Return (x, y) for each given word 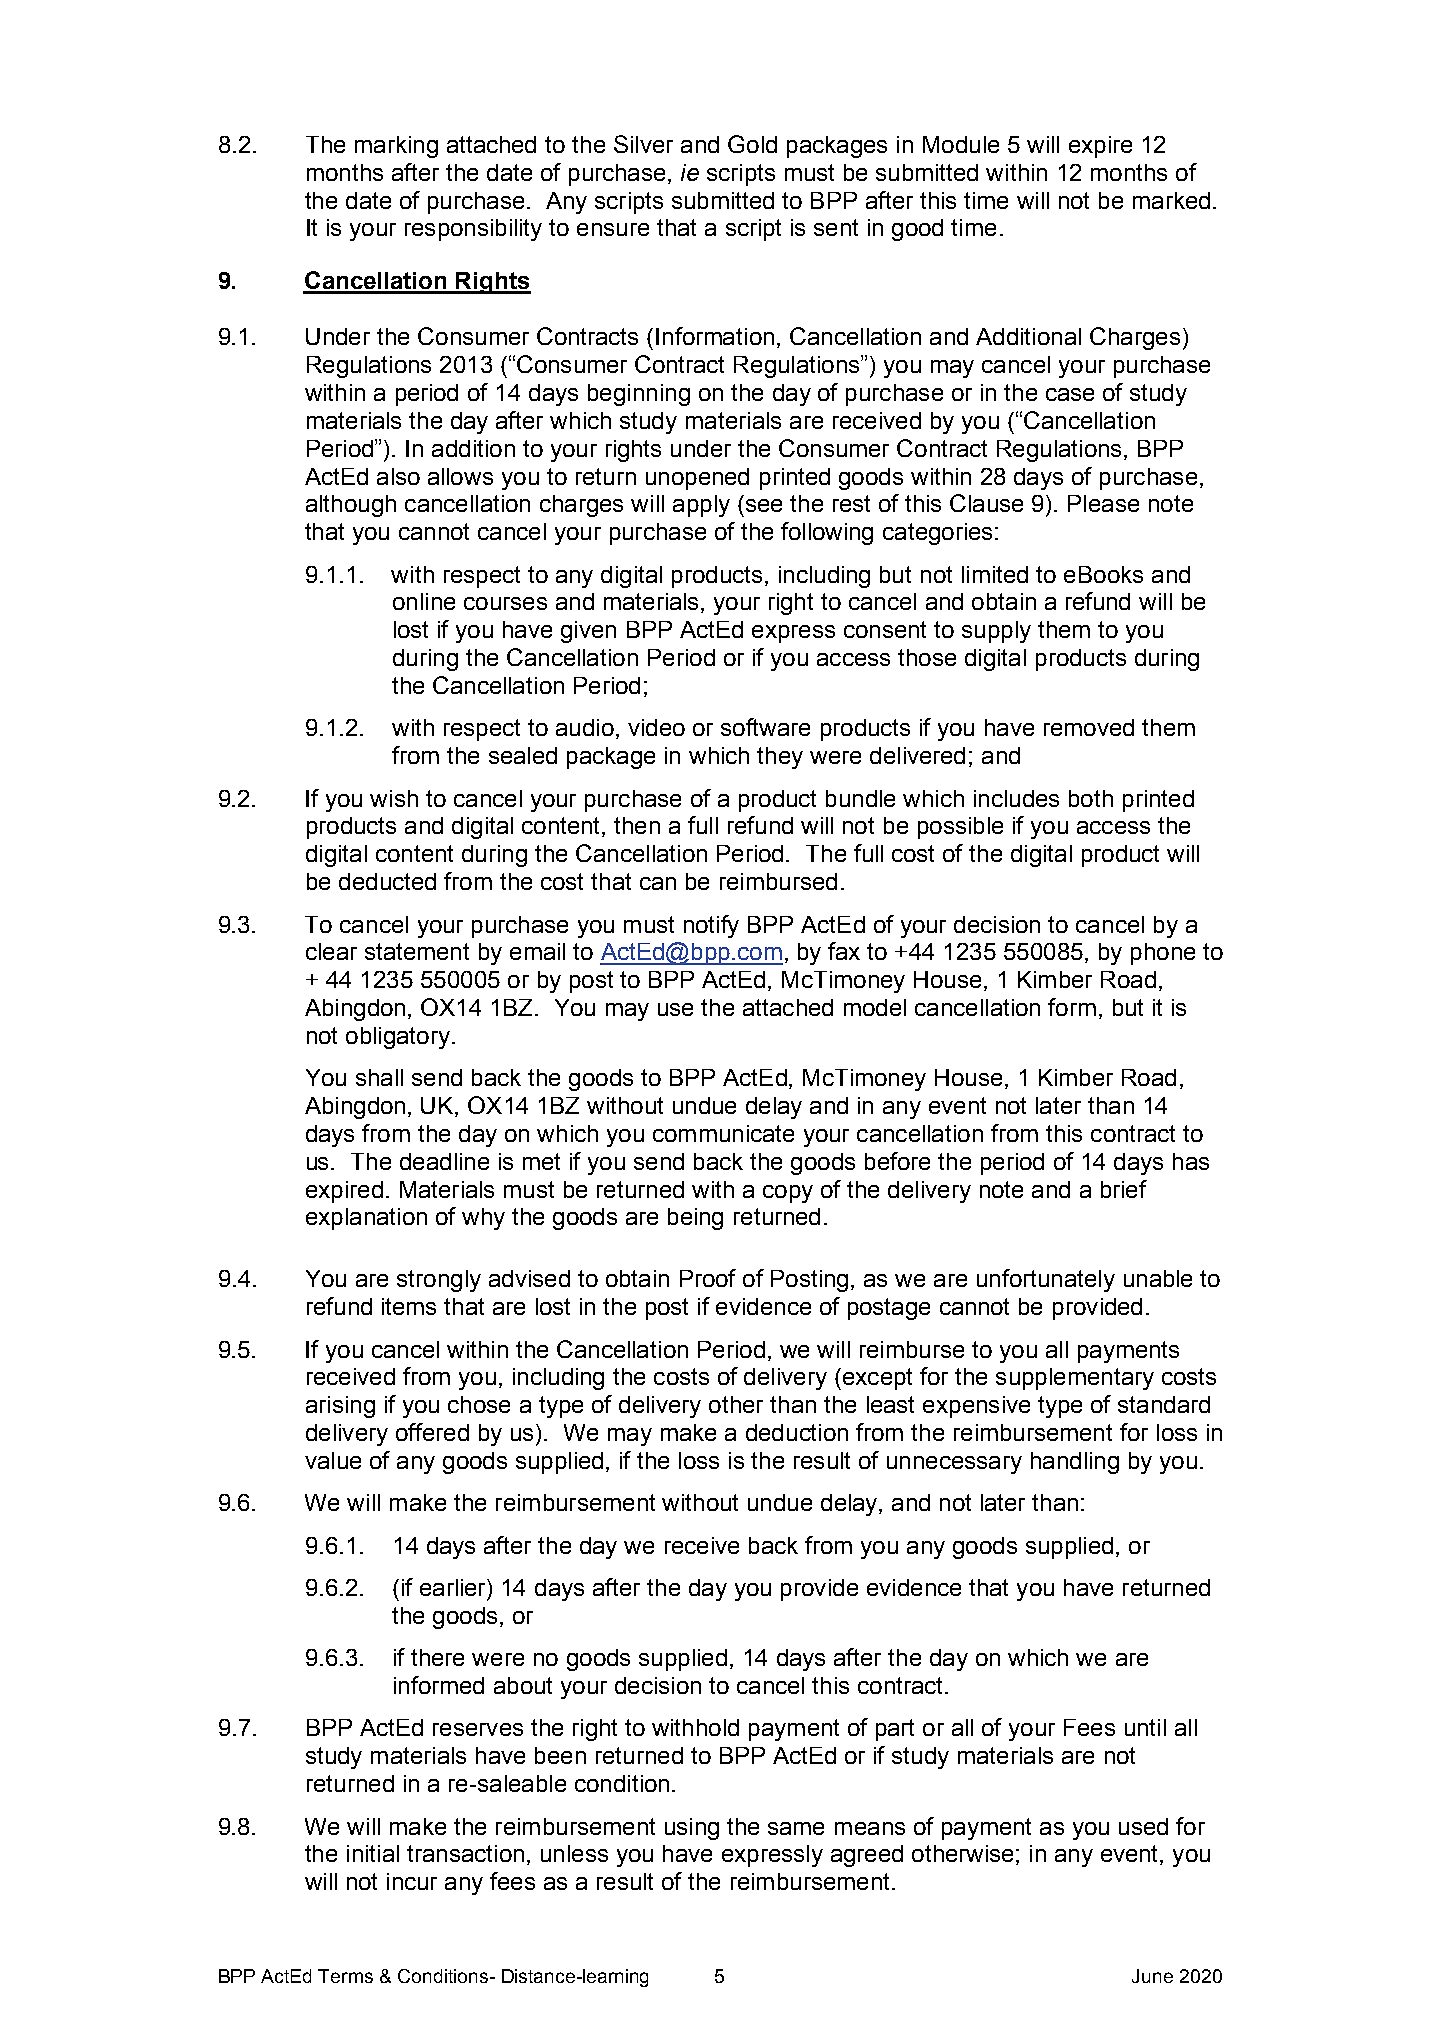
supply (996, 632)
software (765, 727)
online (424, 601)
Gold (752, 144)
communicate (723, 1133)
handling (1075, 1463)
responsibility (473, 230)
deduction (797, 1432)
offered (432, 1432)
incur (412, 1881)
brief (1124, 1189)
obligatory (398, 1038)
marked (1171, 200)
